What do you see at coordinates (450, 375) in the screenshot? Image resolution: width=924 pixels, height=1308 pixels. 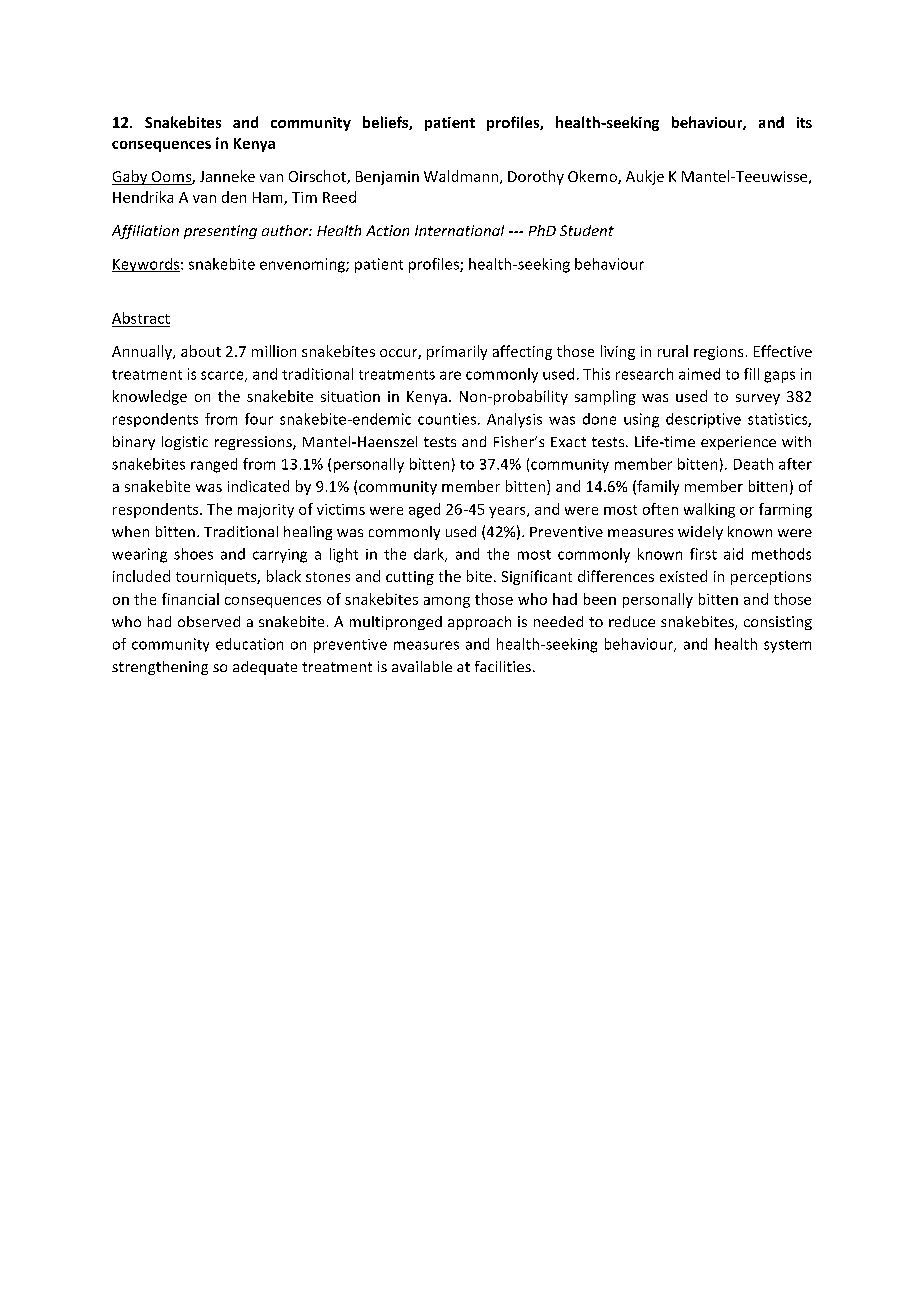 I see `are` at bounding box center [450, 375].
